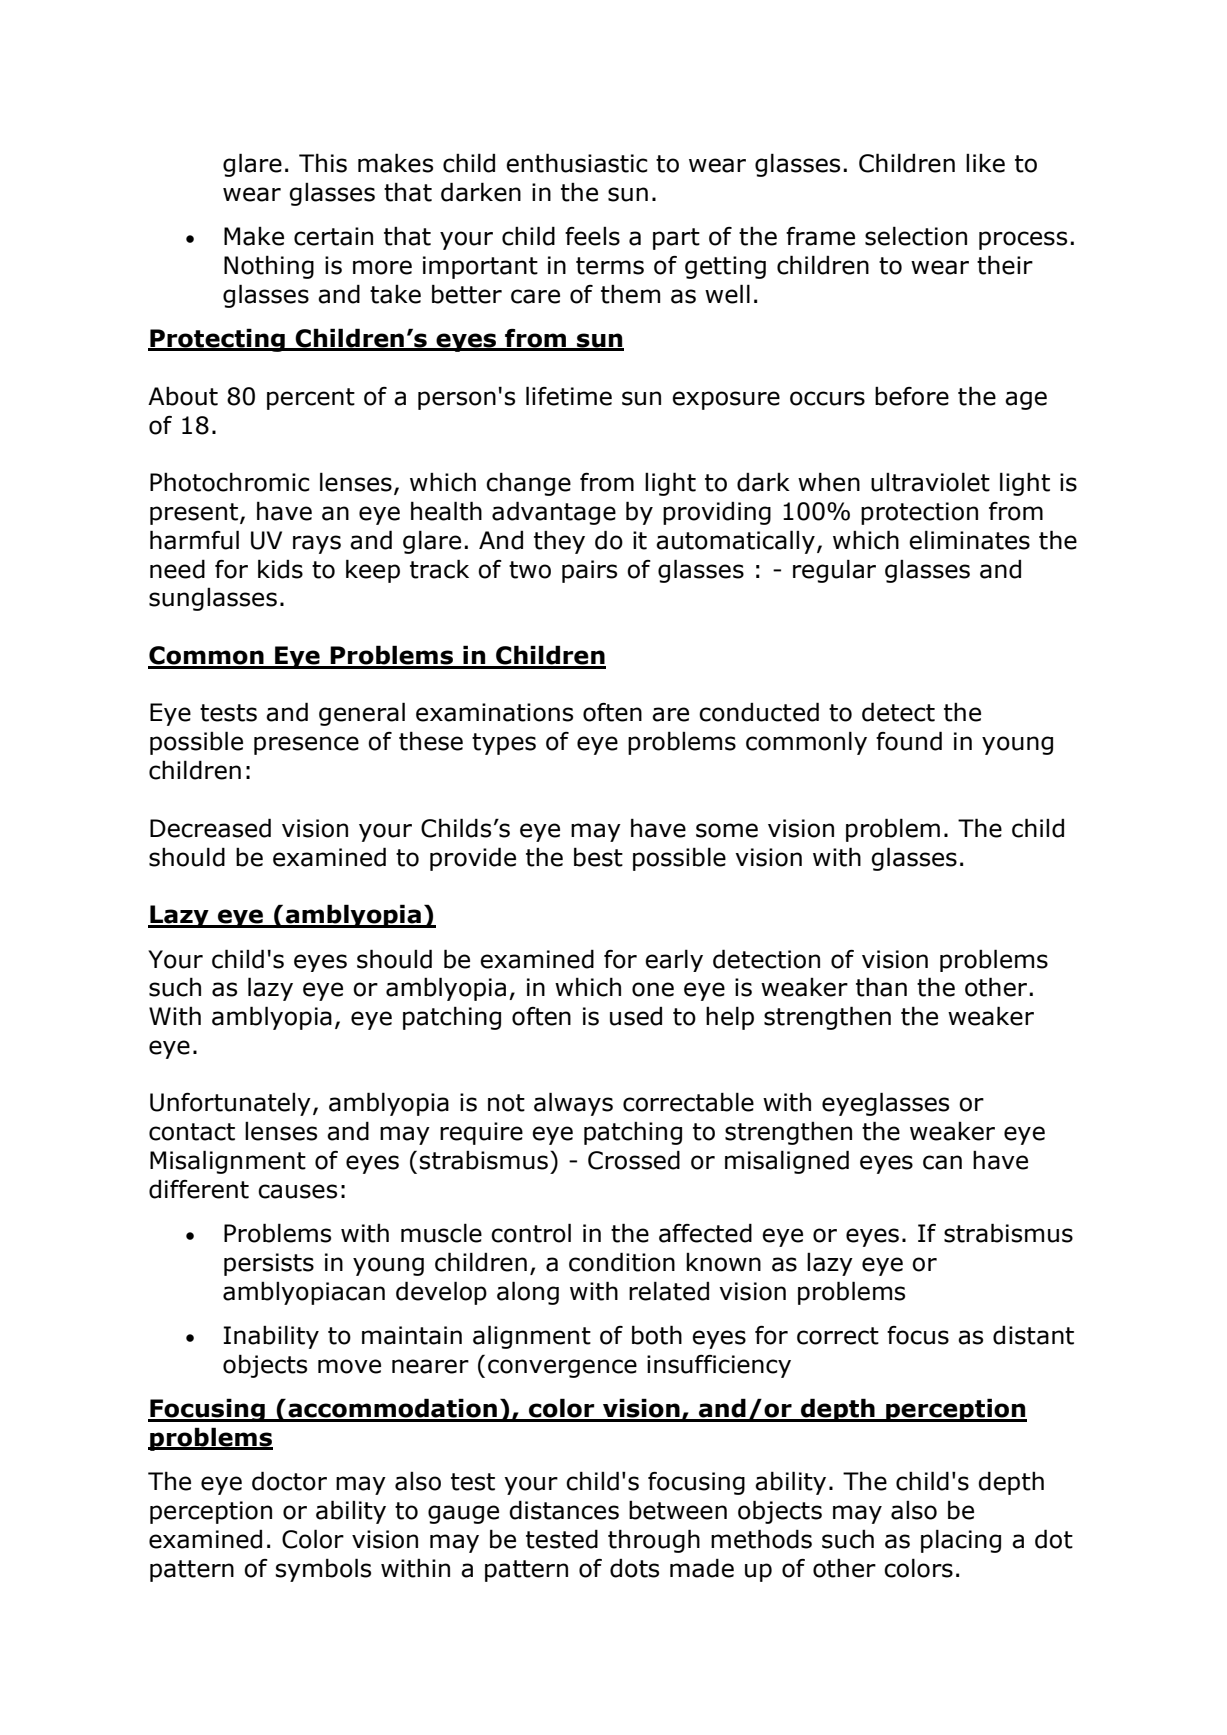 This page has width=1227, height=1735. Describe the element at coordinates (289, 1481) in the page. I see `doctor` at that location.
